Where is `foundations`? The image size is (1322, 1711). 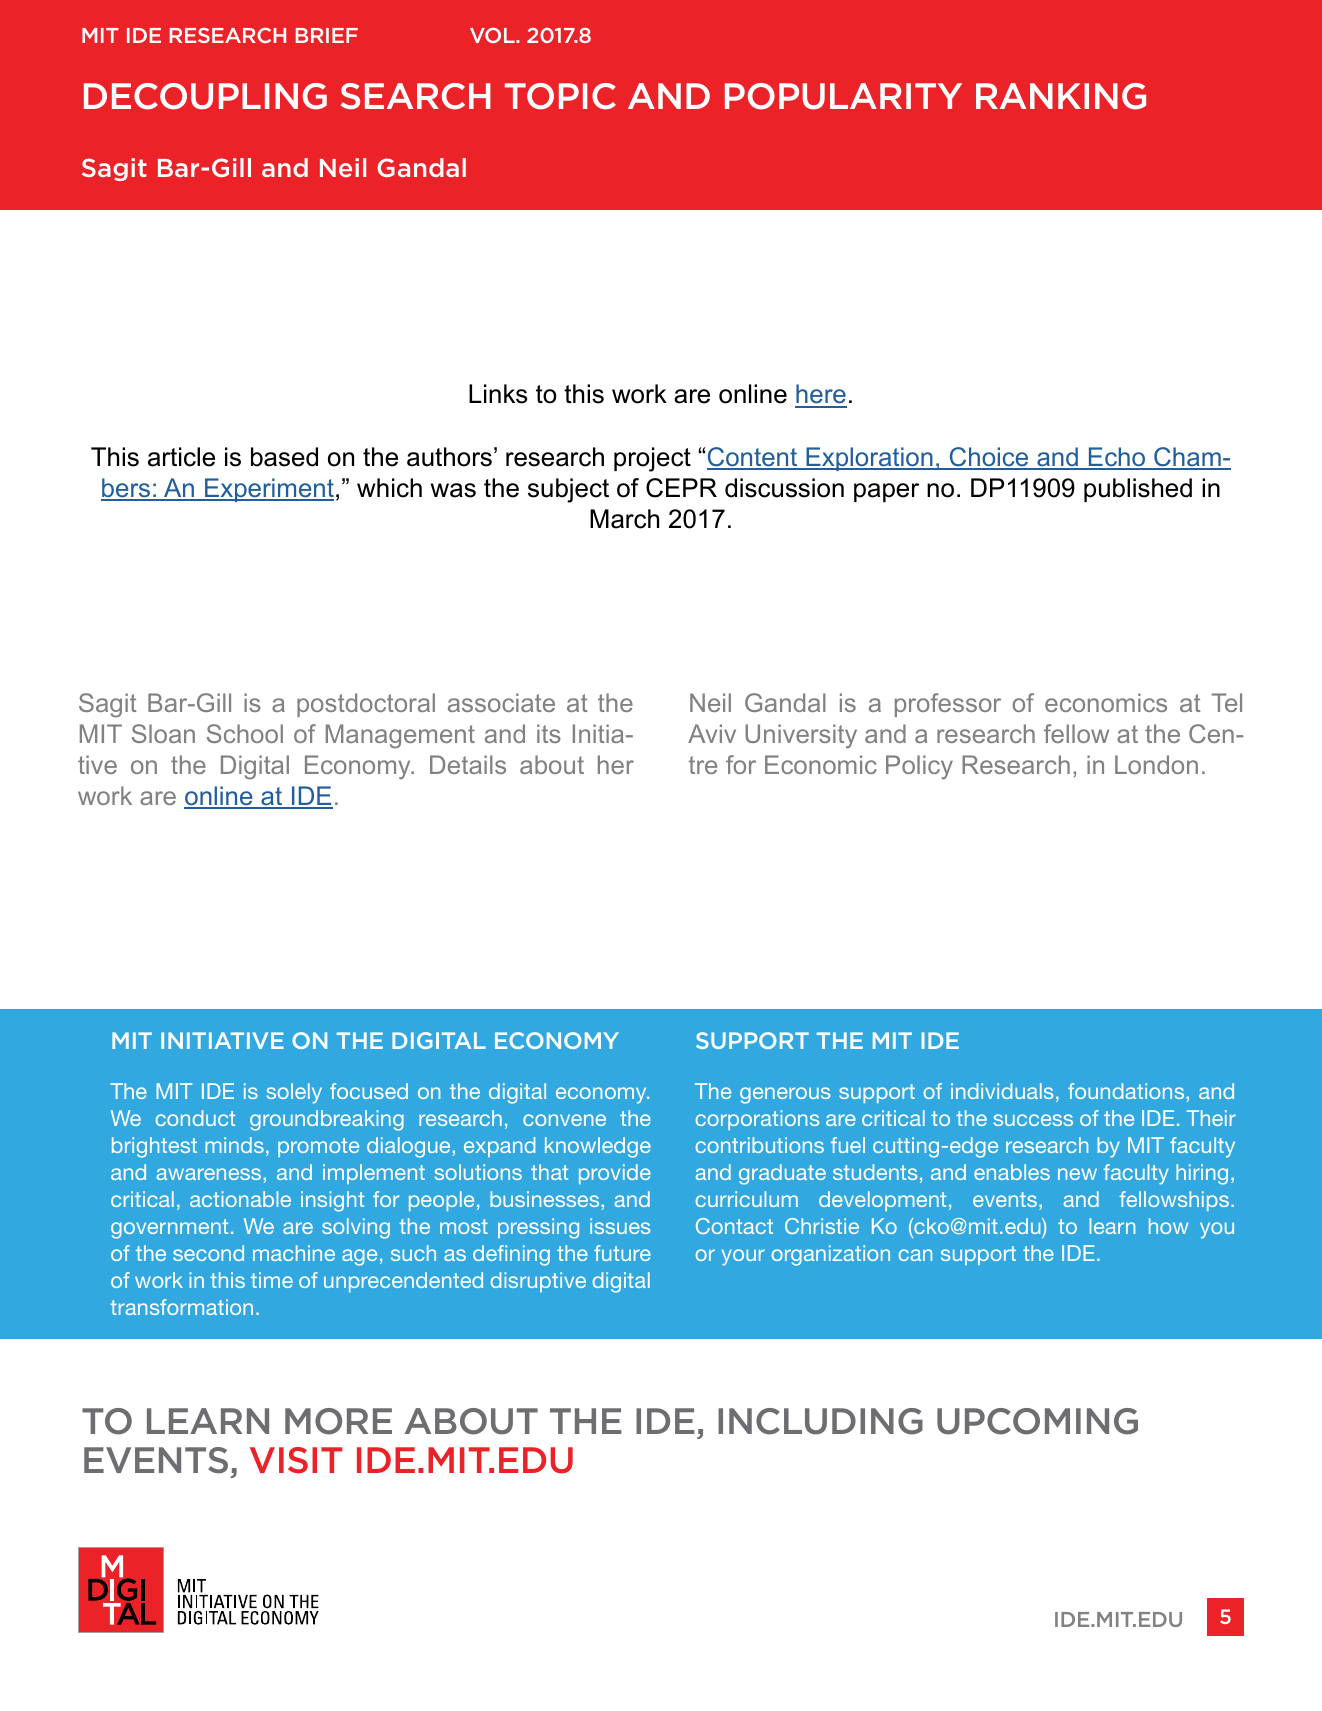 foundations is located at coordinates (1126, 1091).
